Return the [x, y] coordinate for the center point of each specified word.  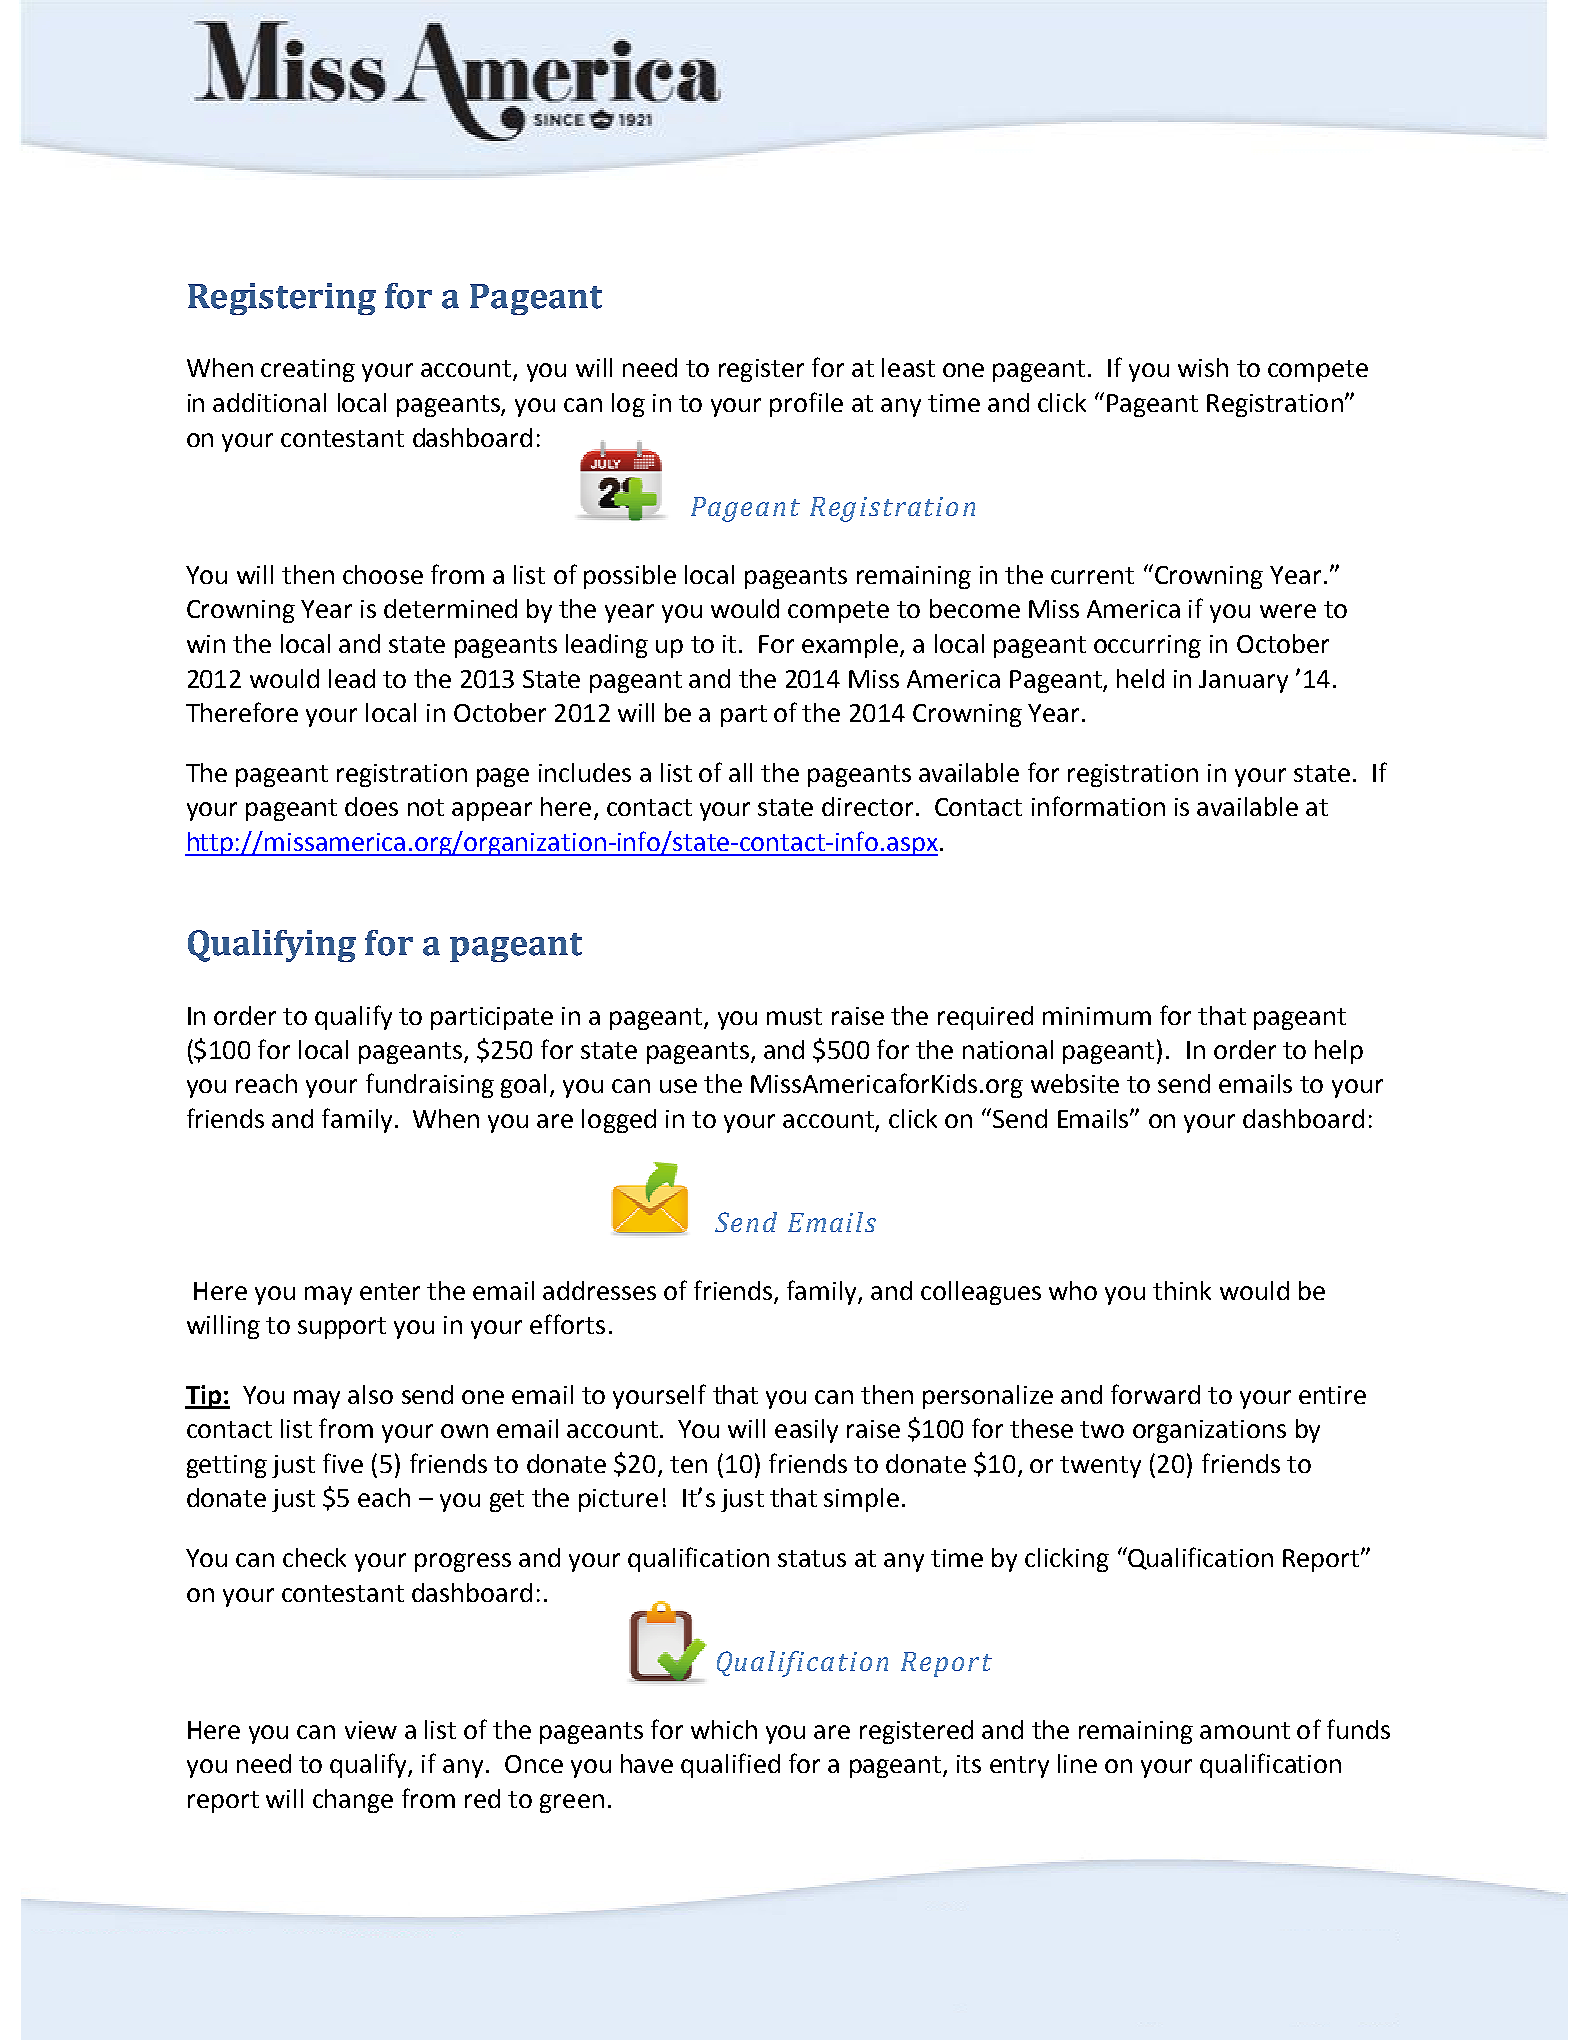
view [371, 1730]
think [1182, 1290]
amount [1245, 1730]
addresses [599, 1290]
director [867, 806]
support [342, 1328]
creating [308, 370]
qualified [730, 1765]
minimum [1097, 1016]
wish [1203, 367]
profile [806, 404]
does [371, 806]
